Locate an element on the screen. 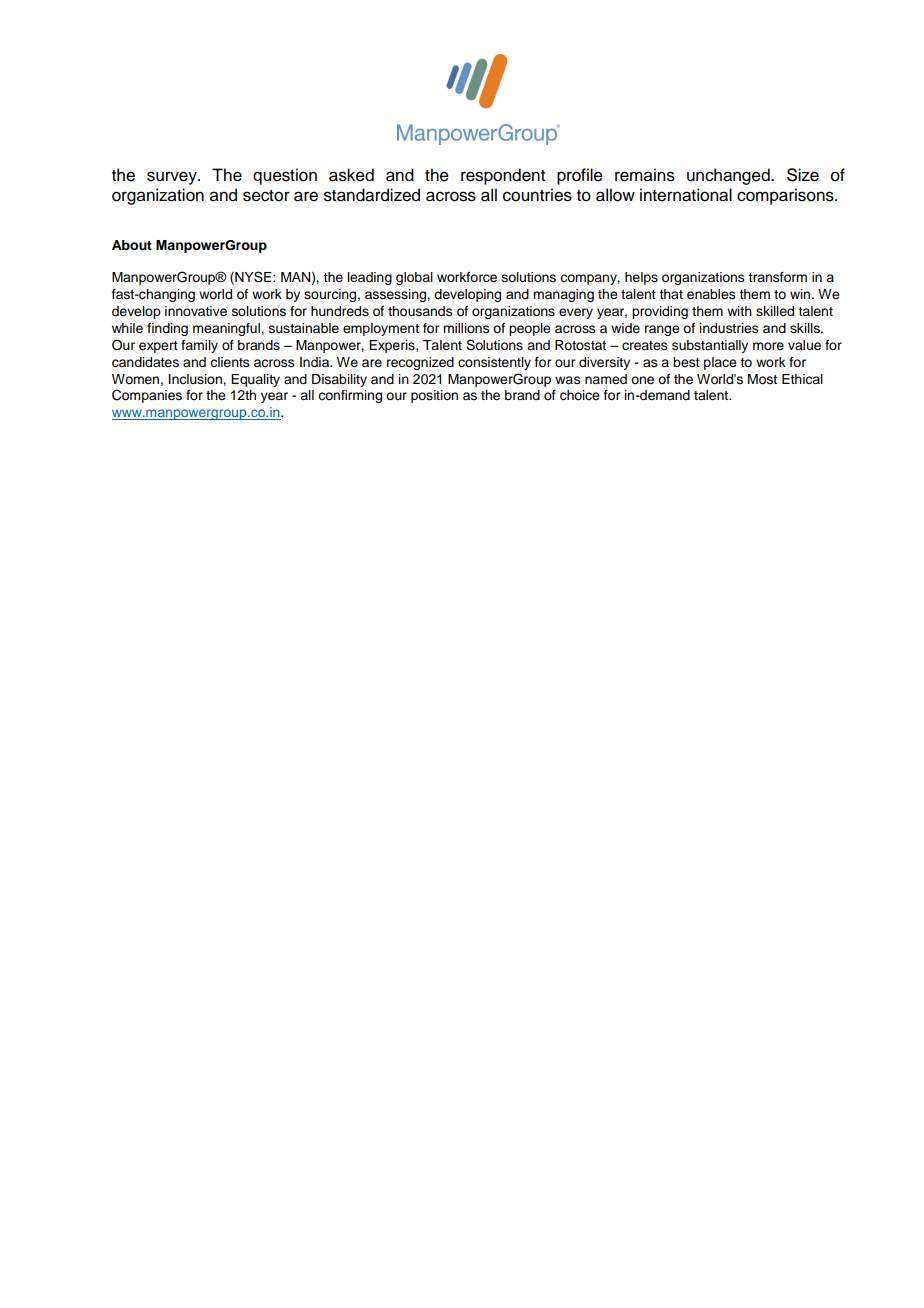  comparisons is located at coordinates (786, 196).
